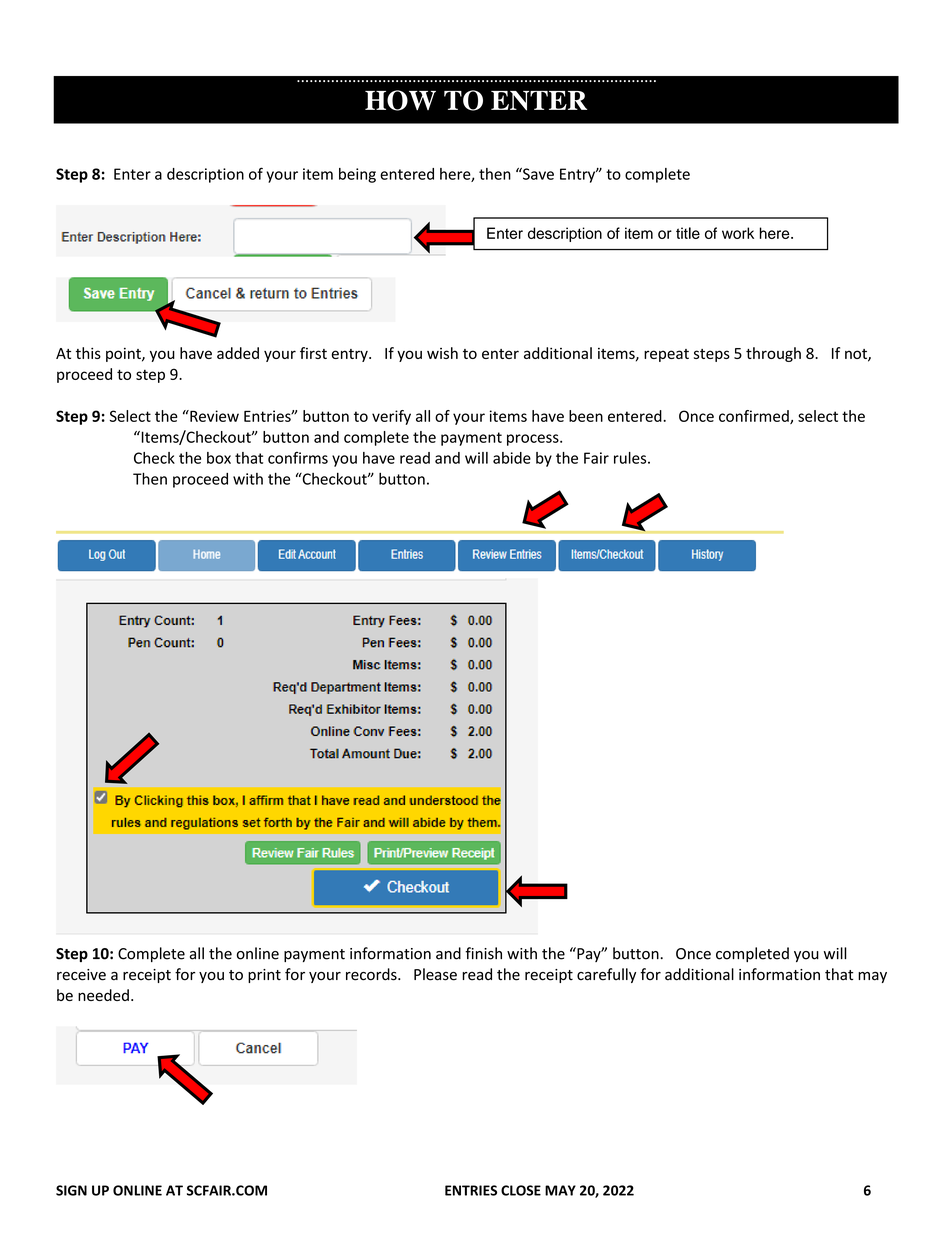 Image resolution: width=952 pixels, height=1233 pixels. I want to click on carefully, so click(606, 975).
